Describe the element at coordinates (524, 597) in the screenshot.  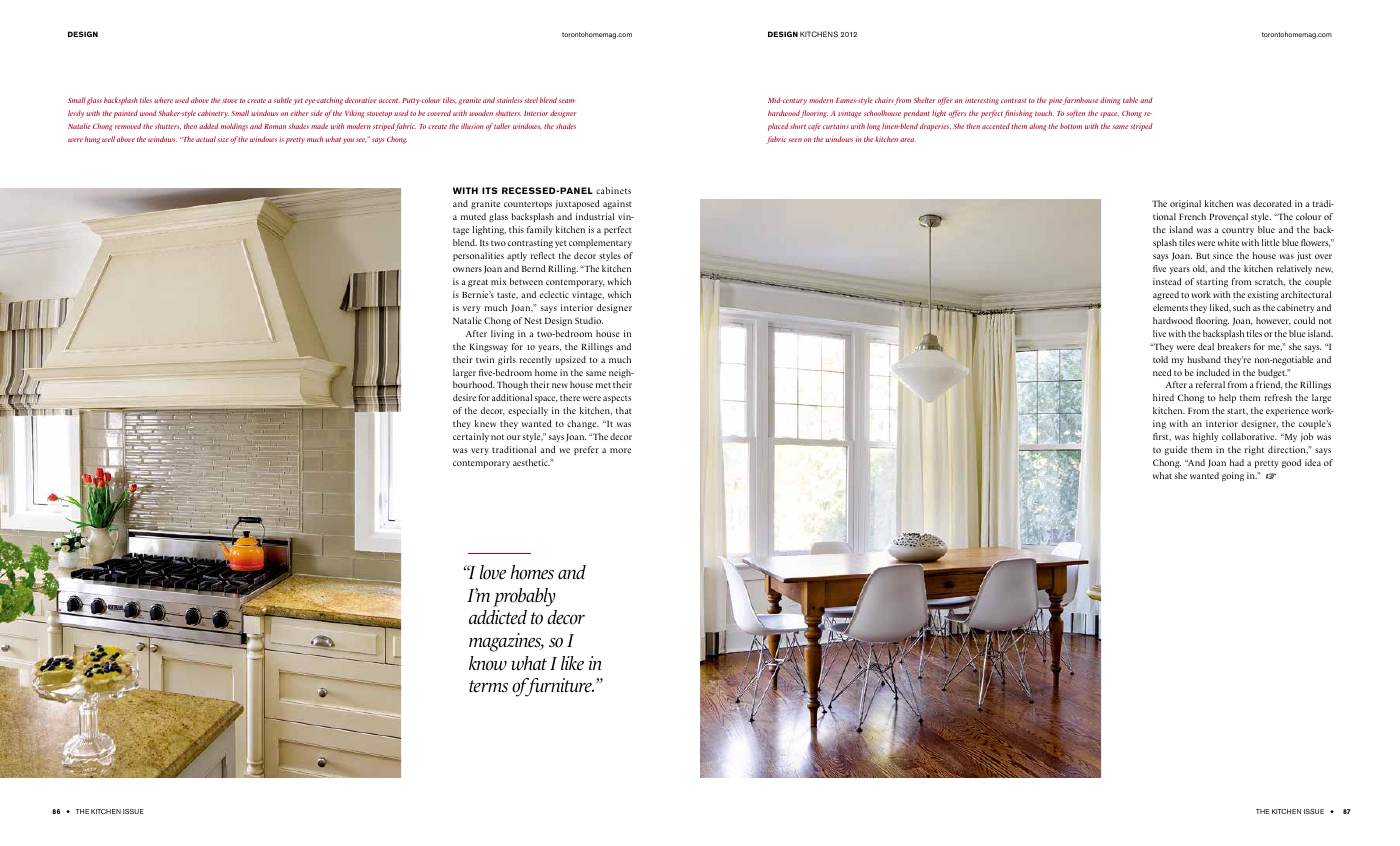
I see `probably` at that location.
